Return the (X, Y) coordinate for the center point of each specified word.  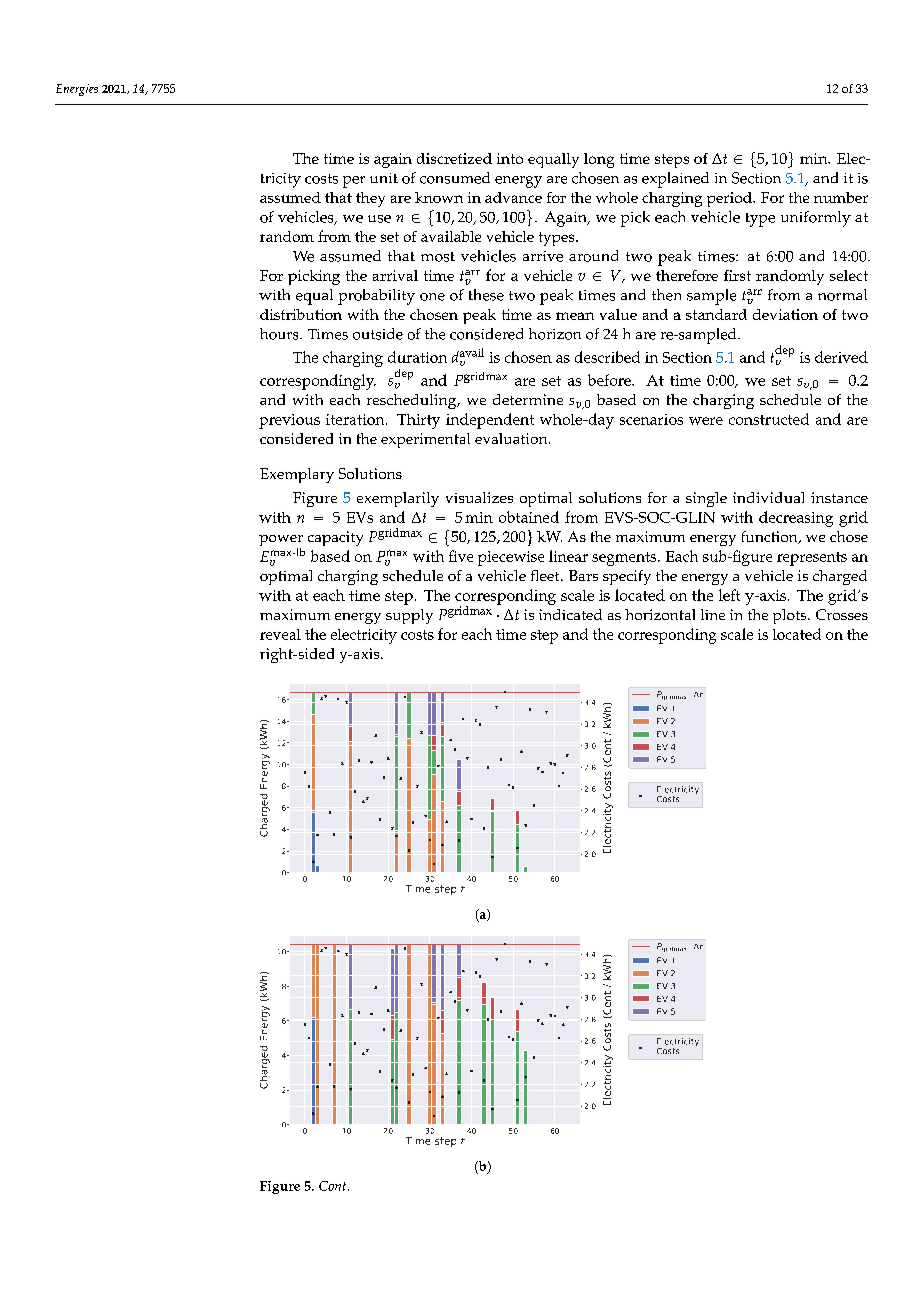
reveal (280, 634)
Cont (334, 1186)
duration (417, 357)
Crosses (842, 614)
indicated (570, 614)
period (730, 199)
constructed (769, 419)
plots (791, 616)
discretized (454, 158)
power (281, 542)
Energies (77, 90)
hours (280, 334)
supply (409, 616)
